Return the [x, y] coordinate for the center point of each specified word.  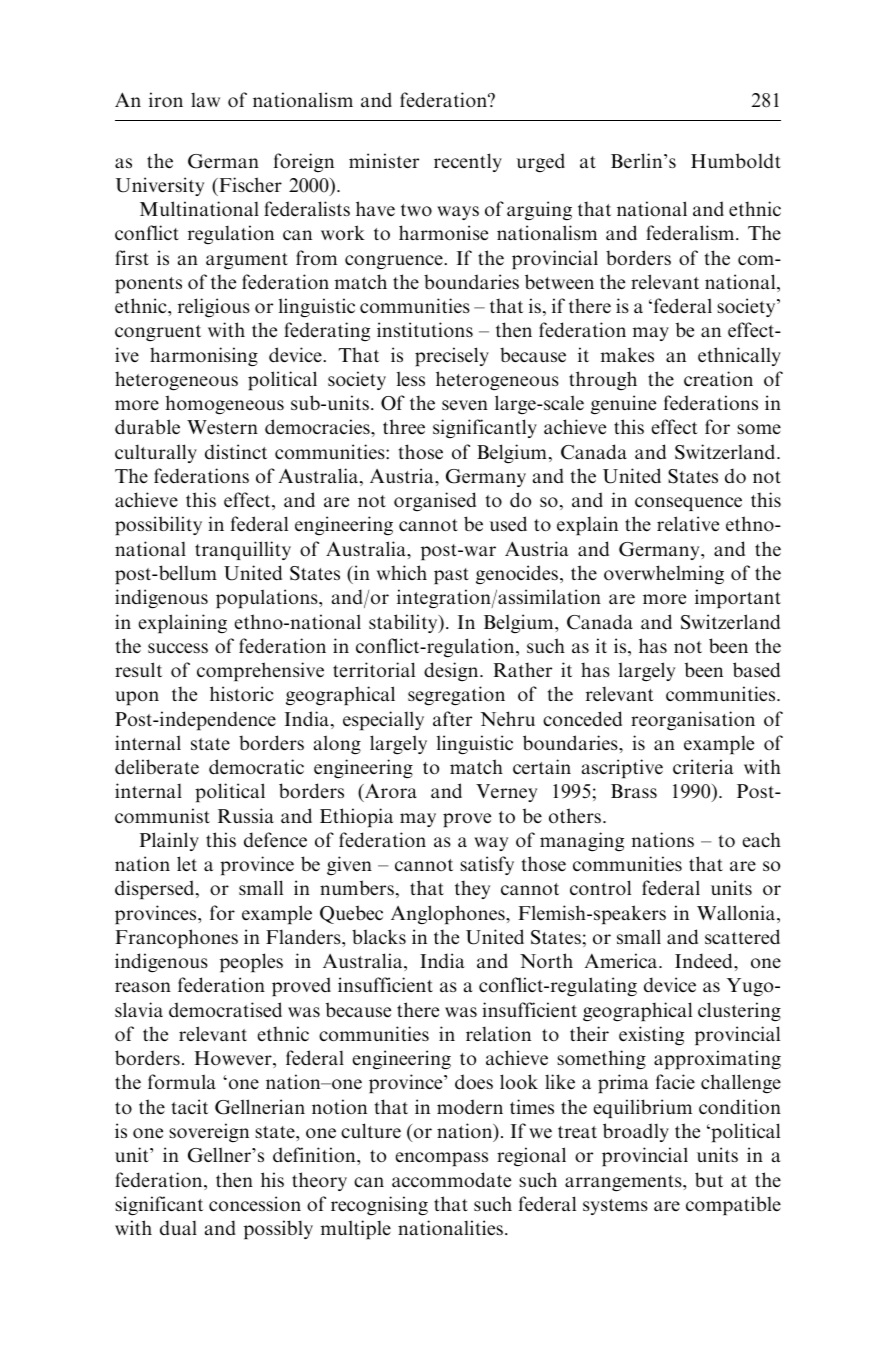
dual [178, 1227]
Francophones [176, 938]
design [452, 671]
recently [468, 162]
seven [465, 405]
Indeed [705, 960]
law [205, 100]
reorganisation [693, 720]
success [178, 648]
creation [718, 378]
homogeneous [224, 404]
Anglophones [449, 914]
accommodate [451, 1180]
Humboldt [736, 161]
